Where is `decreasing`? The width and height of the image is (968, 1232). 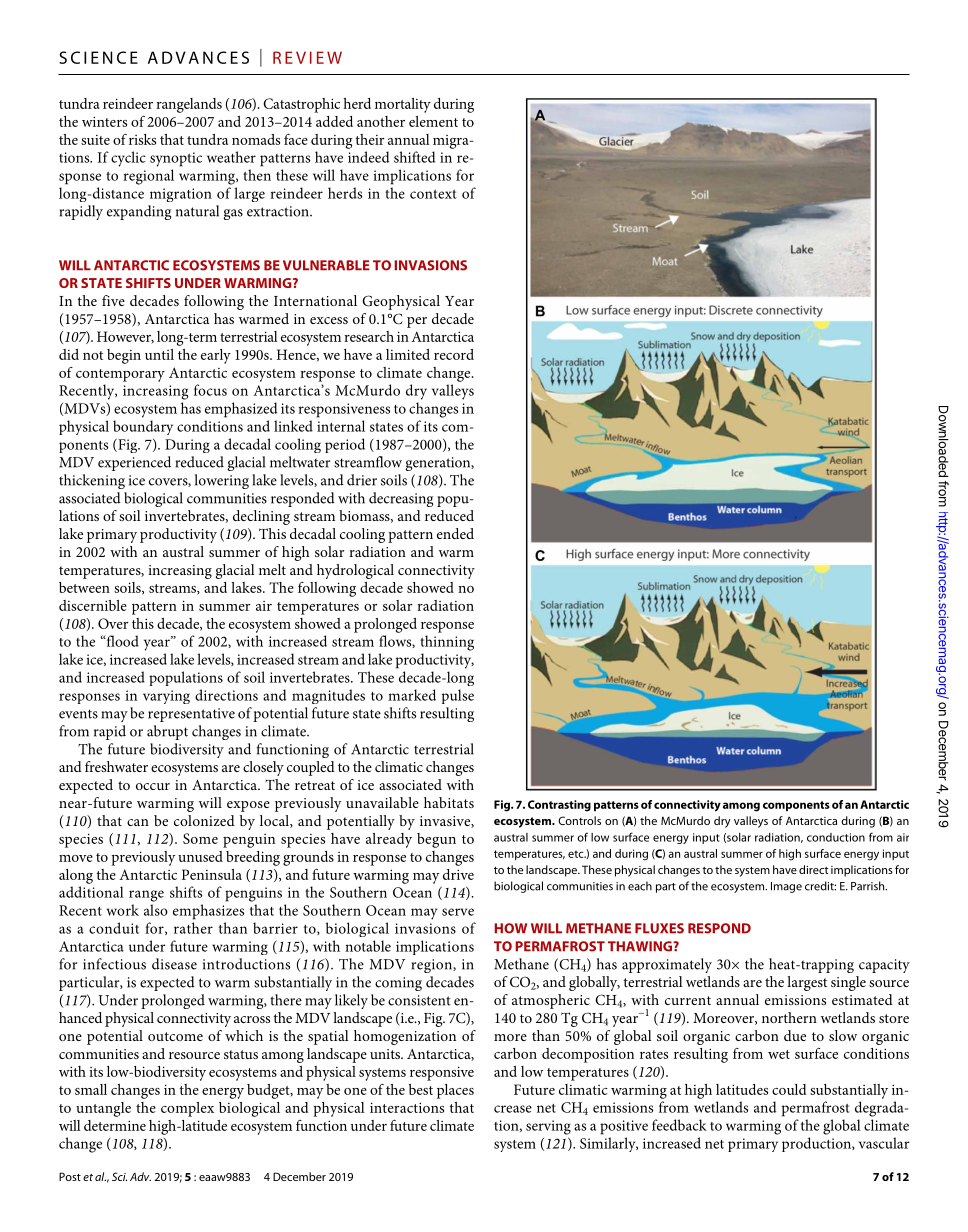 decreasing is located at coordinates (401, 499).
